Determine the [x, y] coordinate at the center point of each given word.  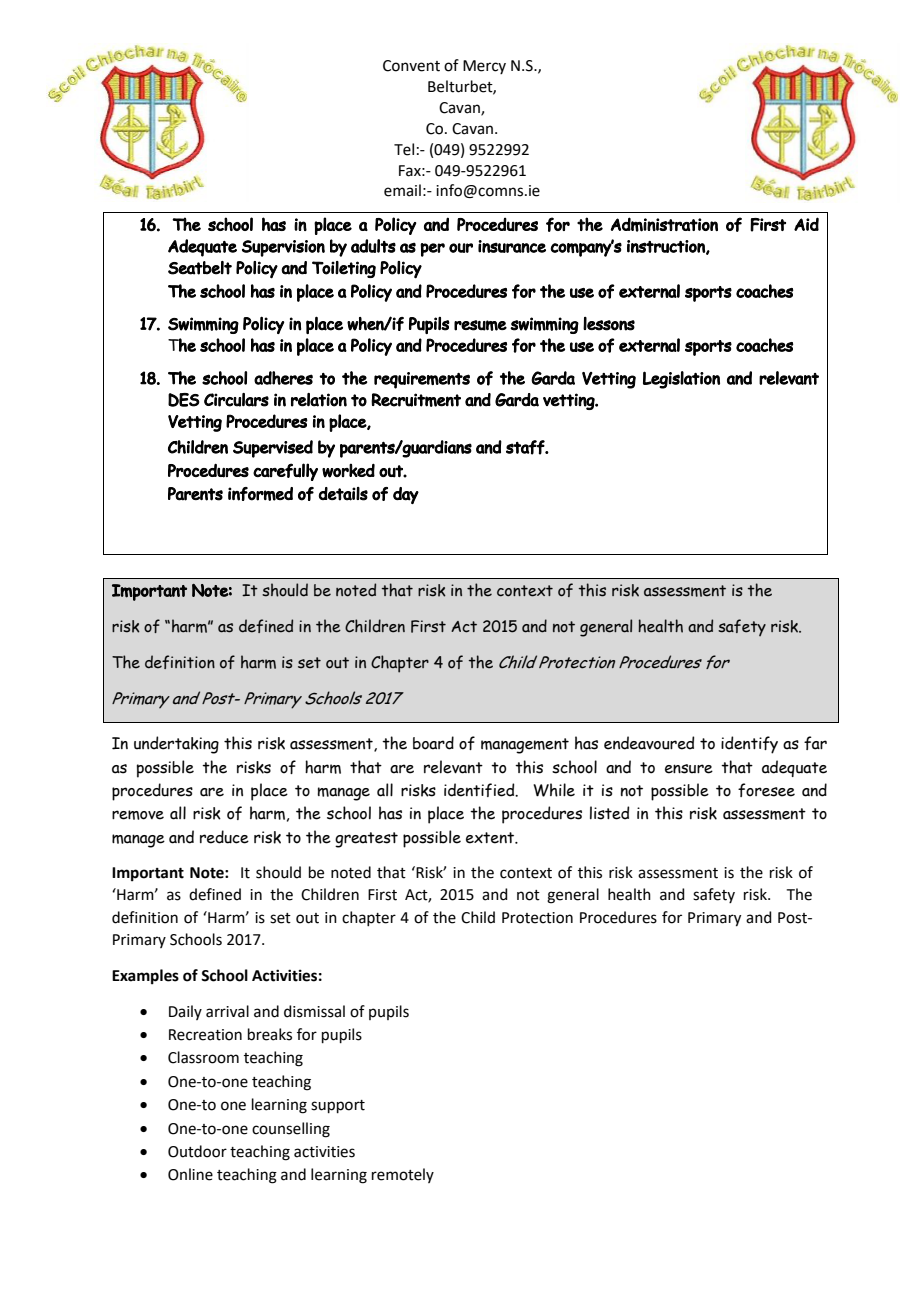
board [433, 743]
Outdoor [197, 1151]
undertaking [176, 745]
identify [749, 745]
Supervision [283, 248]
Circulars [236, 400]
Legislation [681, 380]
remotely [403, 1175]
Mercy [484, 67]
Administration [664, 224]
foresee [766, 790]
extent [491, 838]
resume [480, 325]
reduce [224, 837]
